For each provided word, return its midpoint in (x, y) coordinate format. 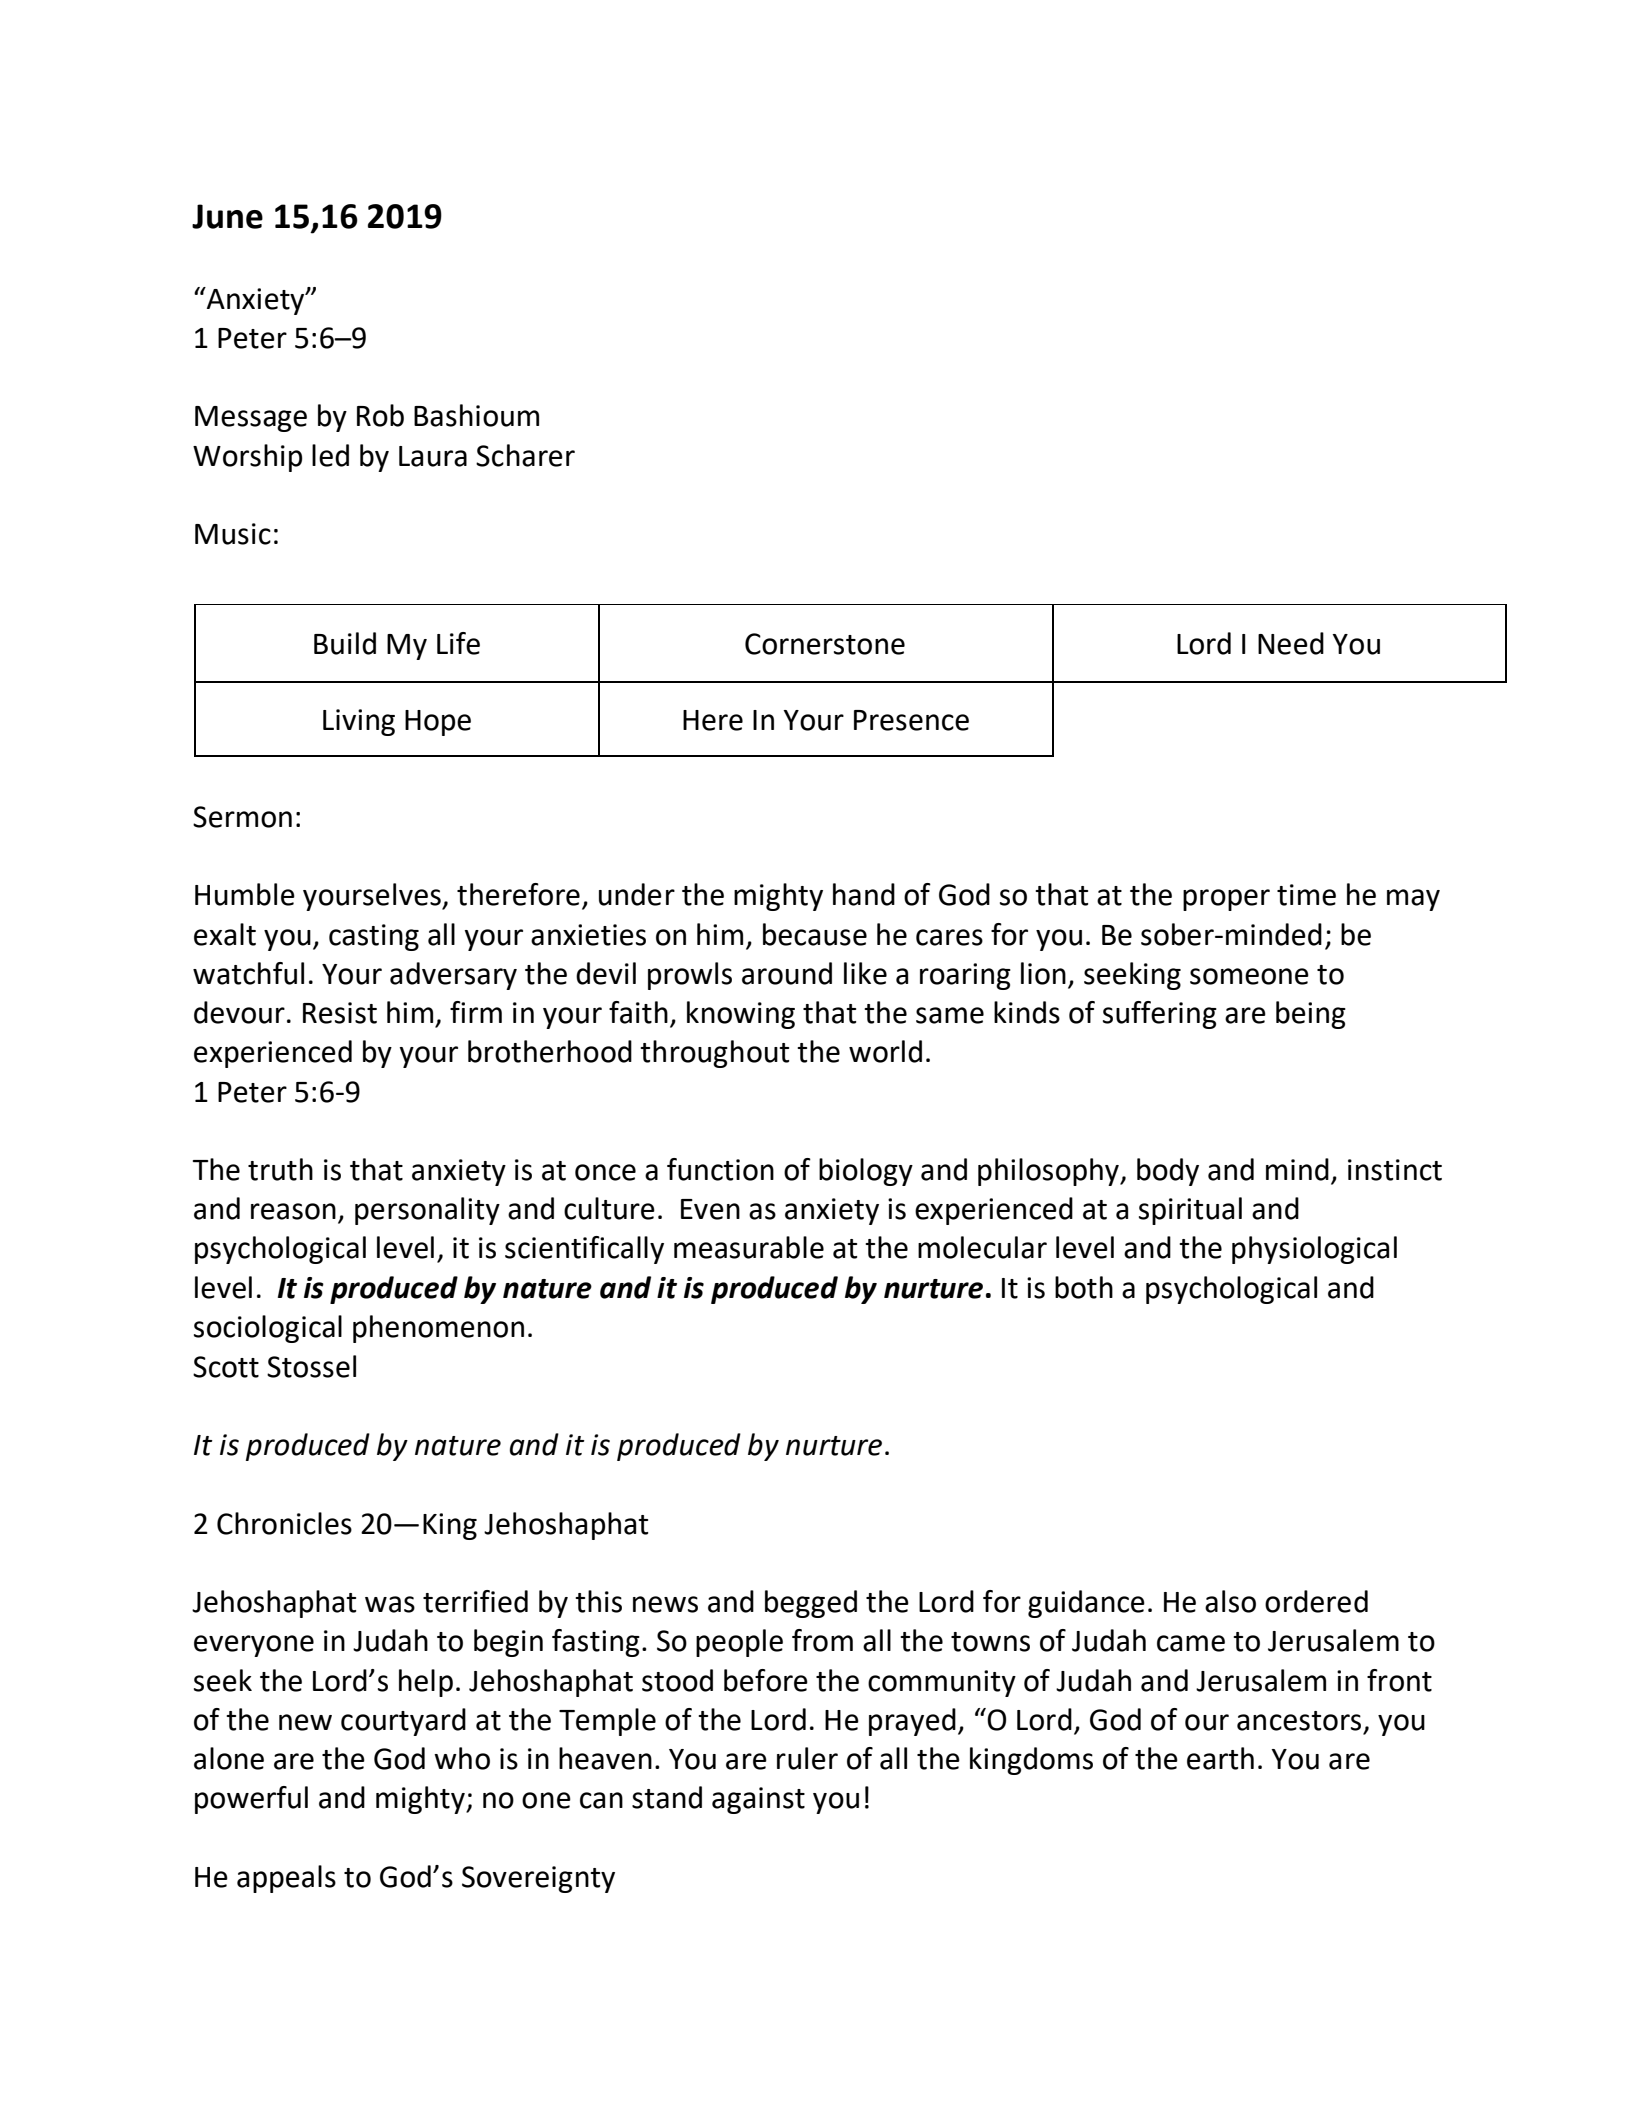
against (758, 1800)
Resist (340, 1013)
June (227, 216)
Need (1291, 643)
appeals (286, 1879)
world (885, 1051)
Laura (433, 456)
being (1311, 1015)
